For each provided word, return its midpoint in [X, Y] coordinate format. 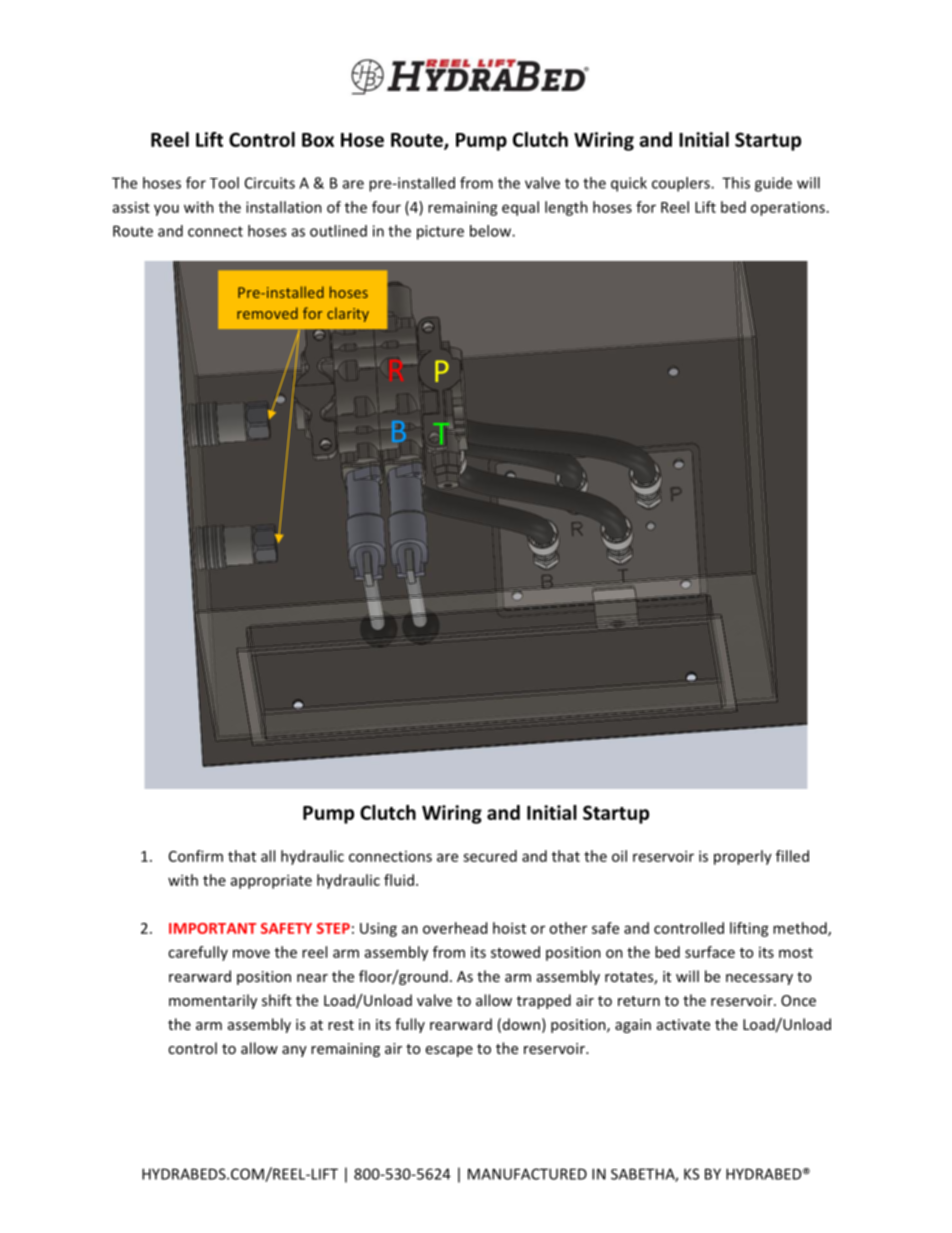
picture [440, 232]
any [294, 1051]
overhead [455, 928]
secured [490, 856]
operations [788, 209]
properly [743, 857]
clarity [348, 314]
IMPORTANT [212, 928]
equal [520, 208]
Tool [224, 183]
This [736, 183]
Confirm [196, 856]
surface [710, 952]
